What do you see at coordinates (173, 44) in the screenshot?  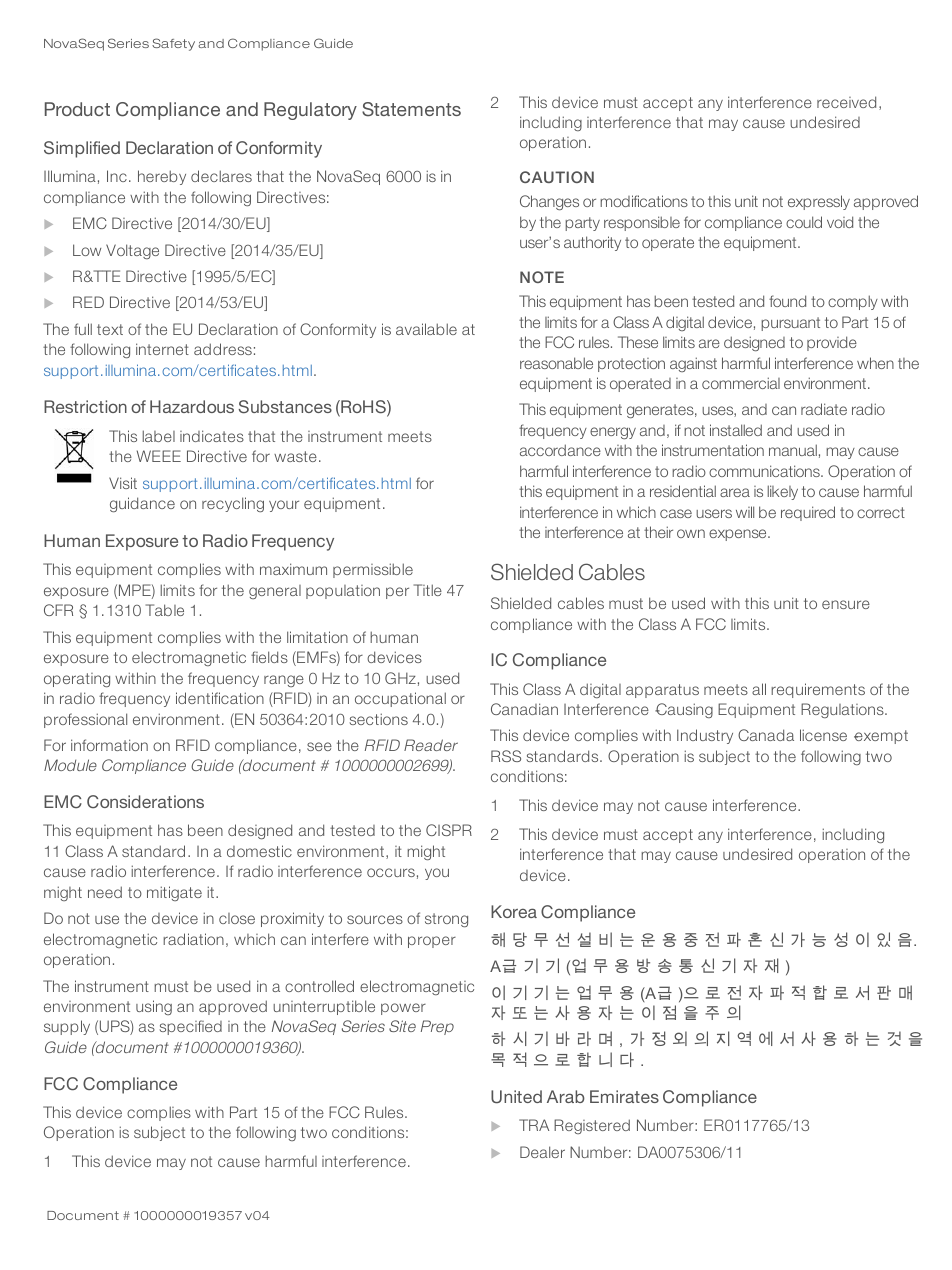 I see `Safety` at bounding box center [173, 44].
